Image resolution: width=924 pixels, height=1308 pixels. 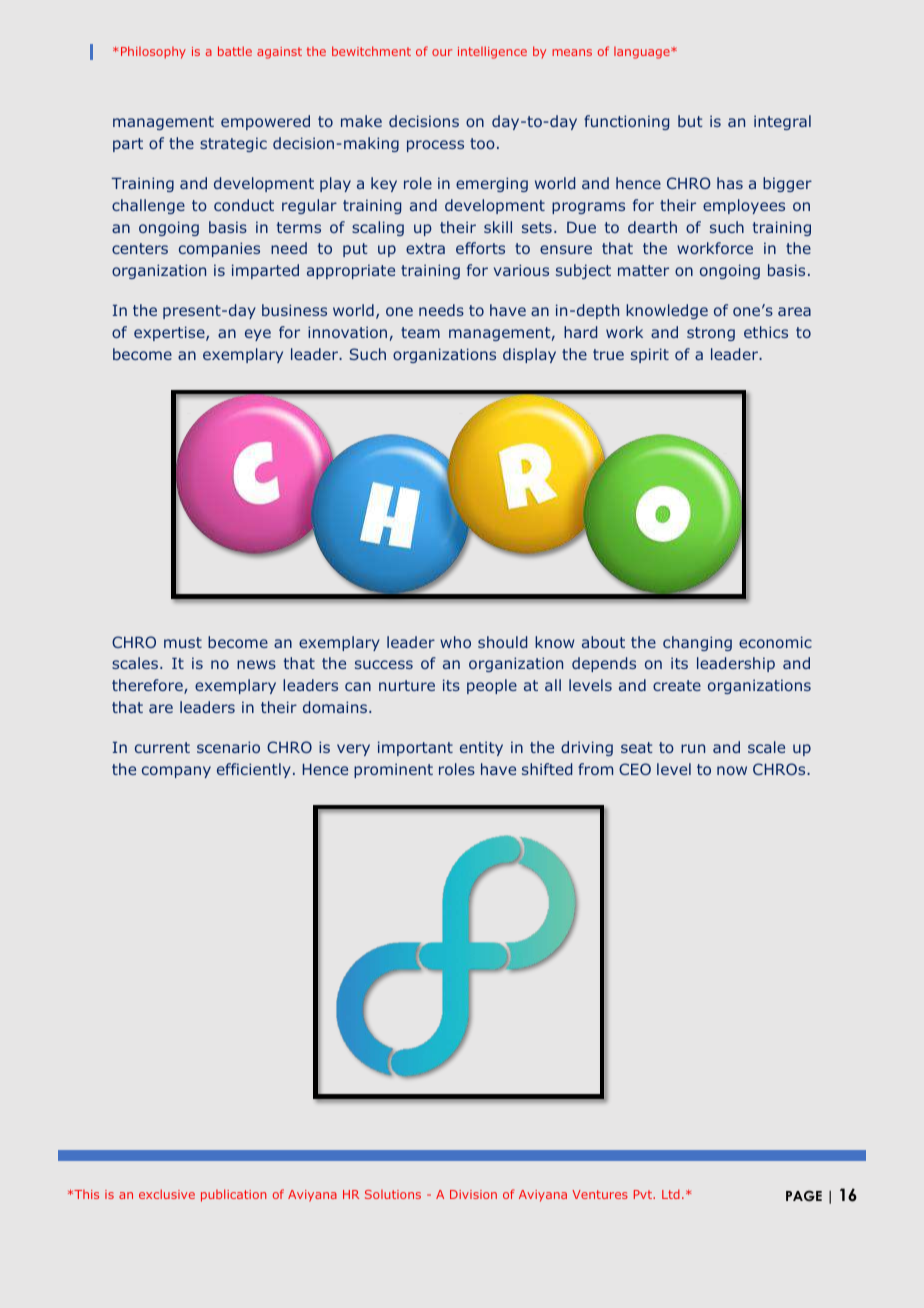 What do you see at coordinates (254, 770) in the screenshot?
I see `efficiently` at bounding box center [254, 770].
